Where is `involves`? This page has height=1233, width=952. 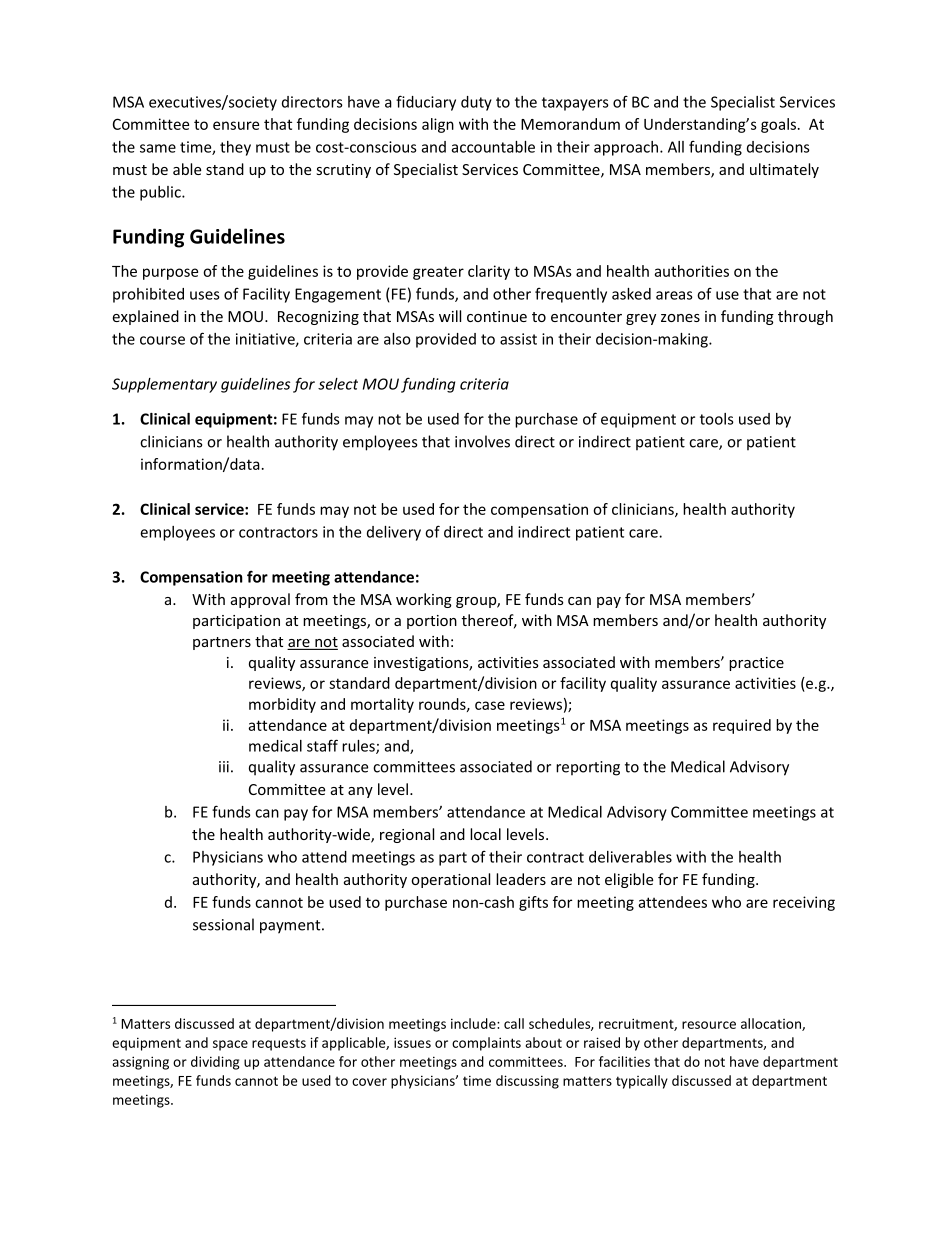 involves is located at coordinates (482, 441).
